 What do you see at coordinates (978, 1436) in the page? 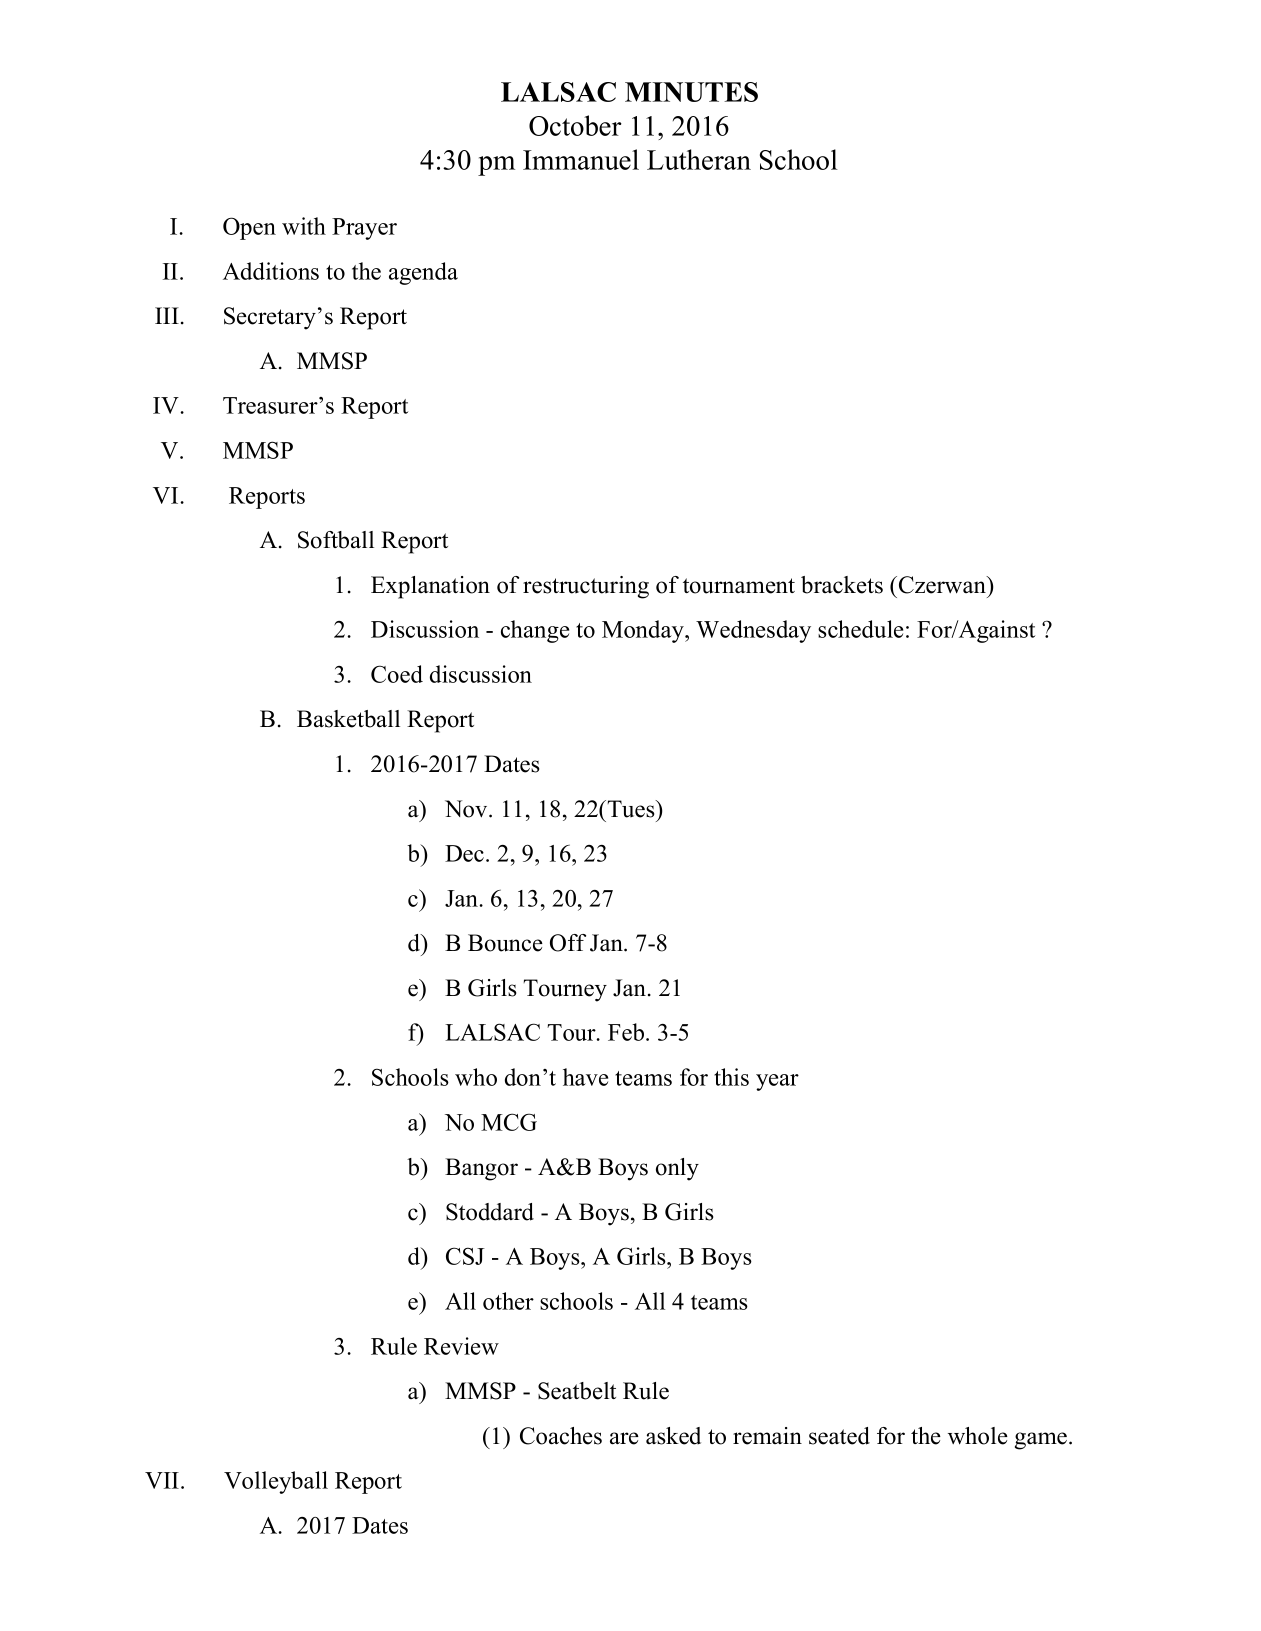
I see `whole` at bounding box center [978, 1436].
